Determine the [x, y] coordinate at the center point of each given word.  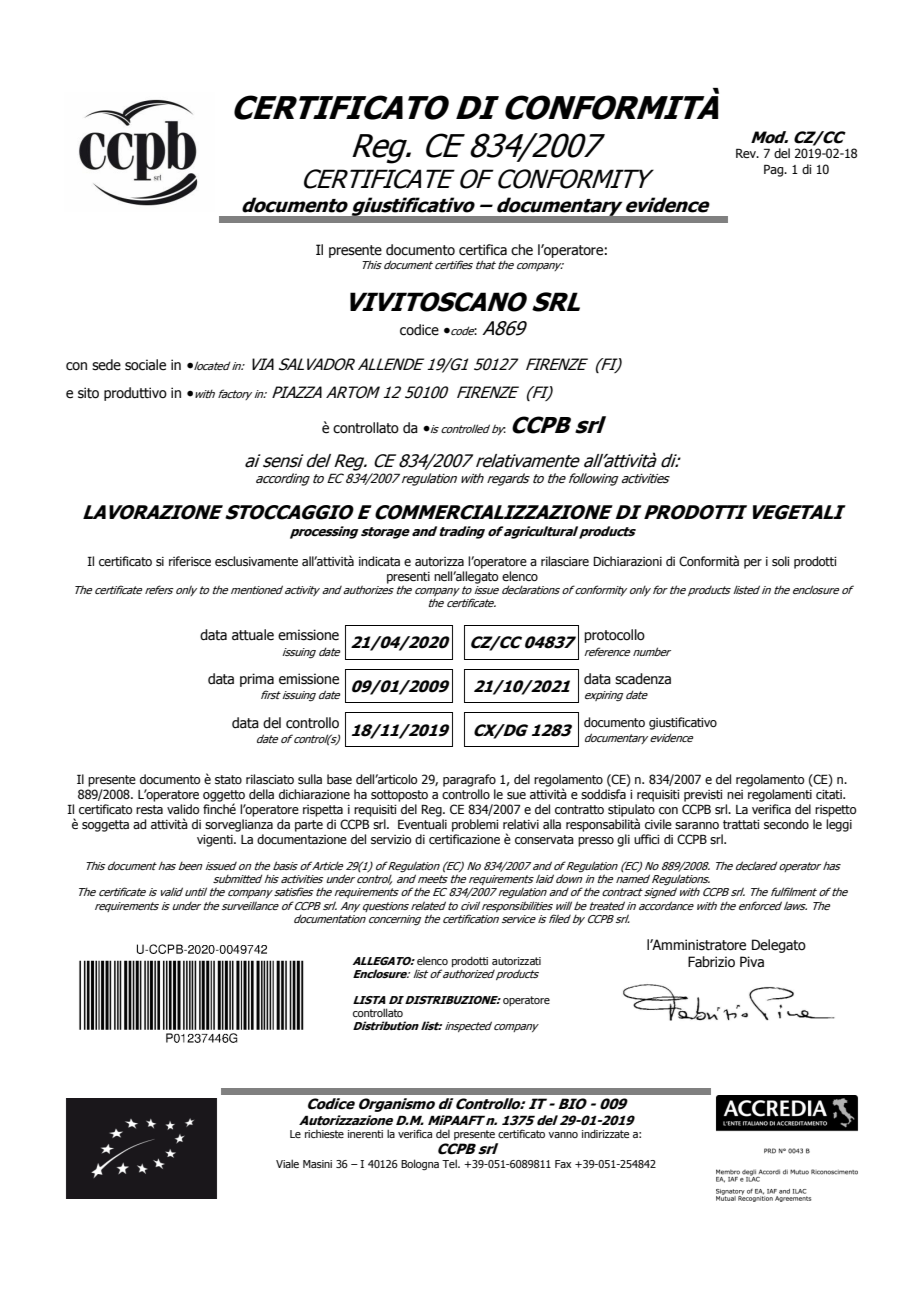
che [522, 250]
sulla [310, 779]
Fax [563, 1164]
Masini [317, 1164]
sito [88, 393]
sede [106, 365]
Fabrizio [711, 962]
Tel [450, 1163]
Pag [775, 170]
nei [735, 794]
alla [552, 824]
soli [781, 561]
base [339, 779]
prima [257, 680]
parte [309, 826]
